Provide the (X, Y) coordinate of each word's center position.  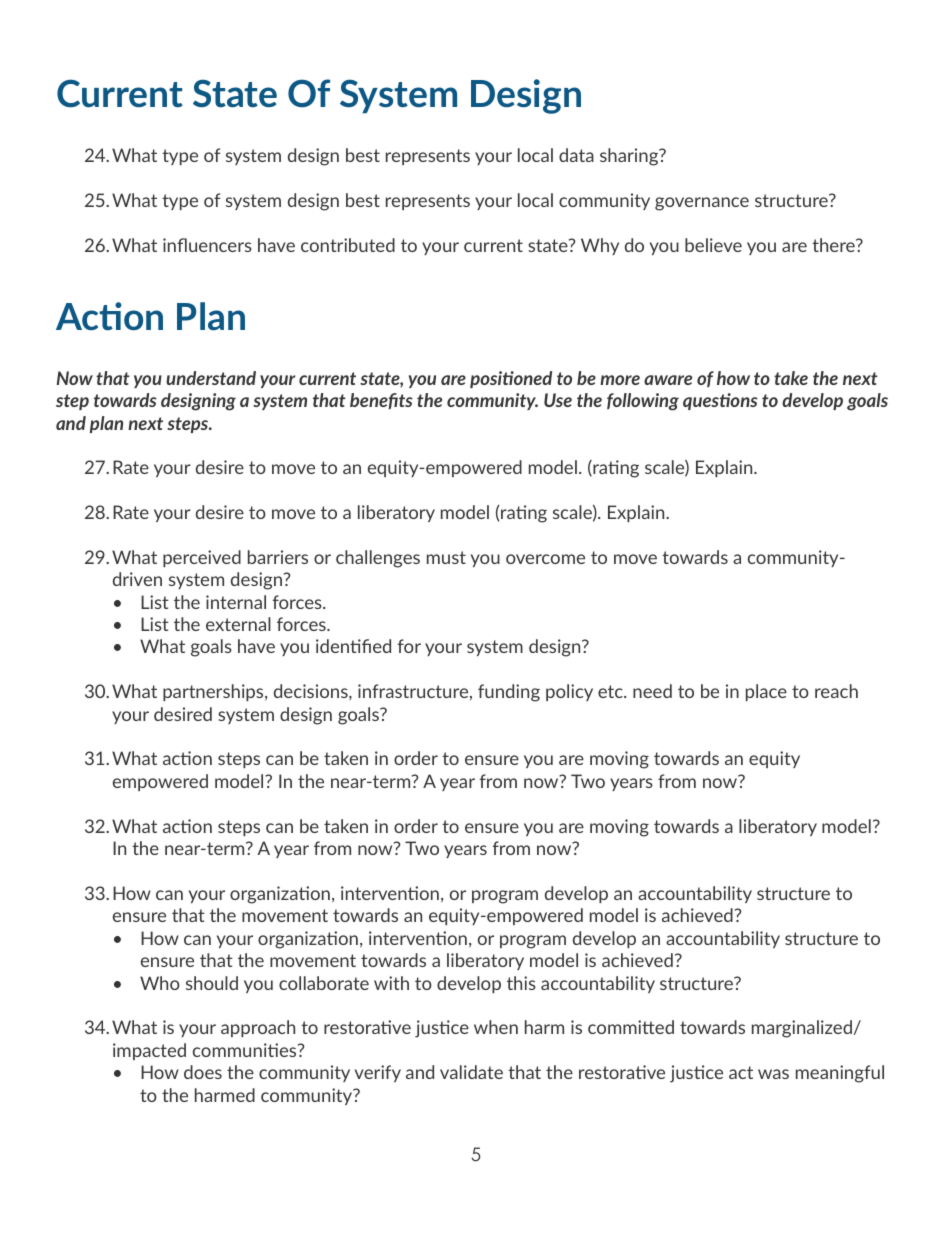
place (766, 692)
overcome (545, 559)
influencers (207, 245)
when (496, 1027)
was (773, 1074)
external (238, 624)
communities (246, 1050)
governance (702, 204)
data (576, 155)
